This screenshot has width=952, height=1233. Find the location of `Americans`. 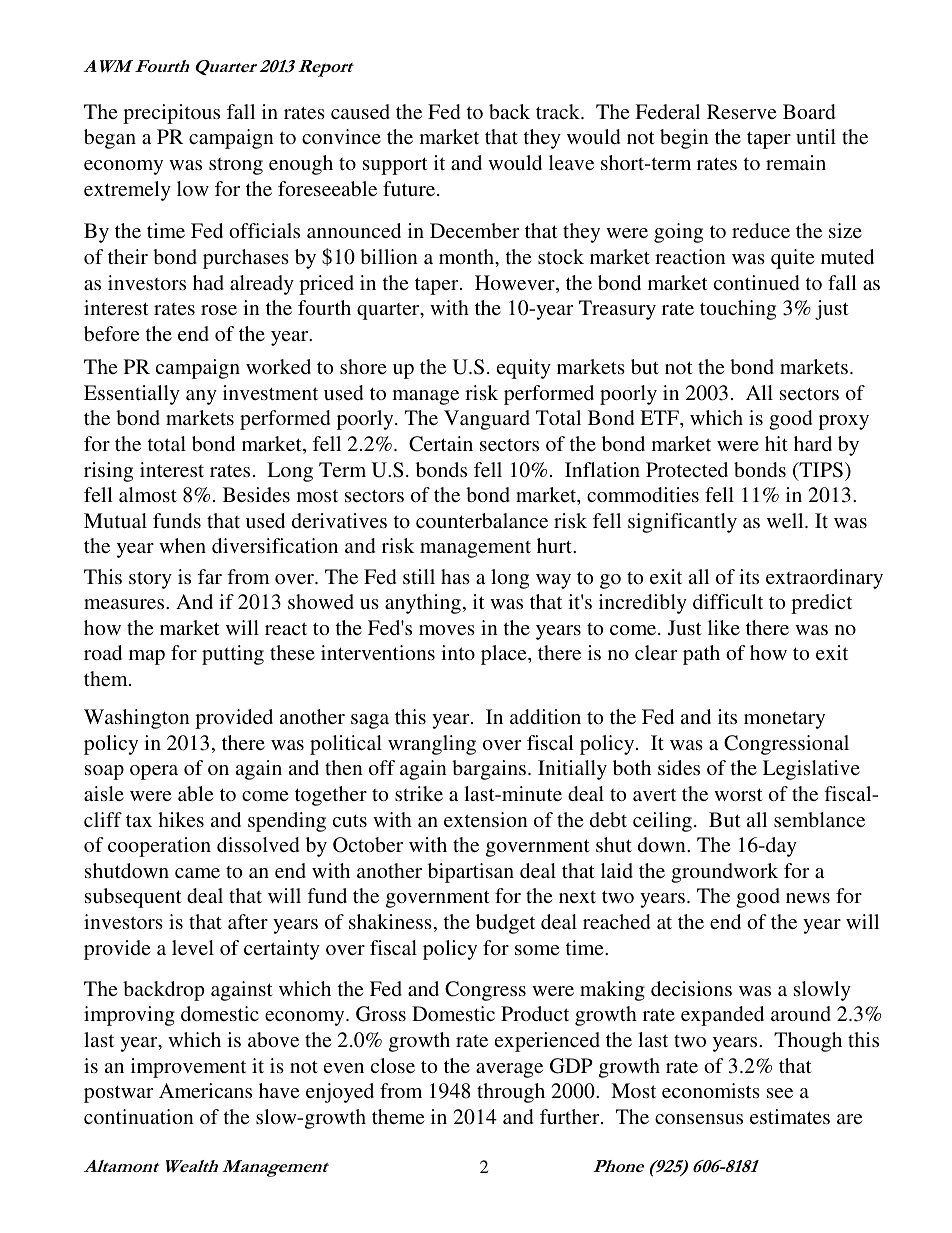

Americans is located at coordinates (205, 1090).
